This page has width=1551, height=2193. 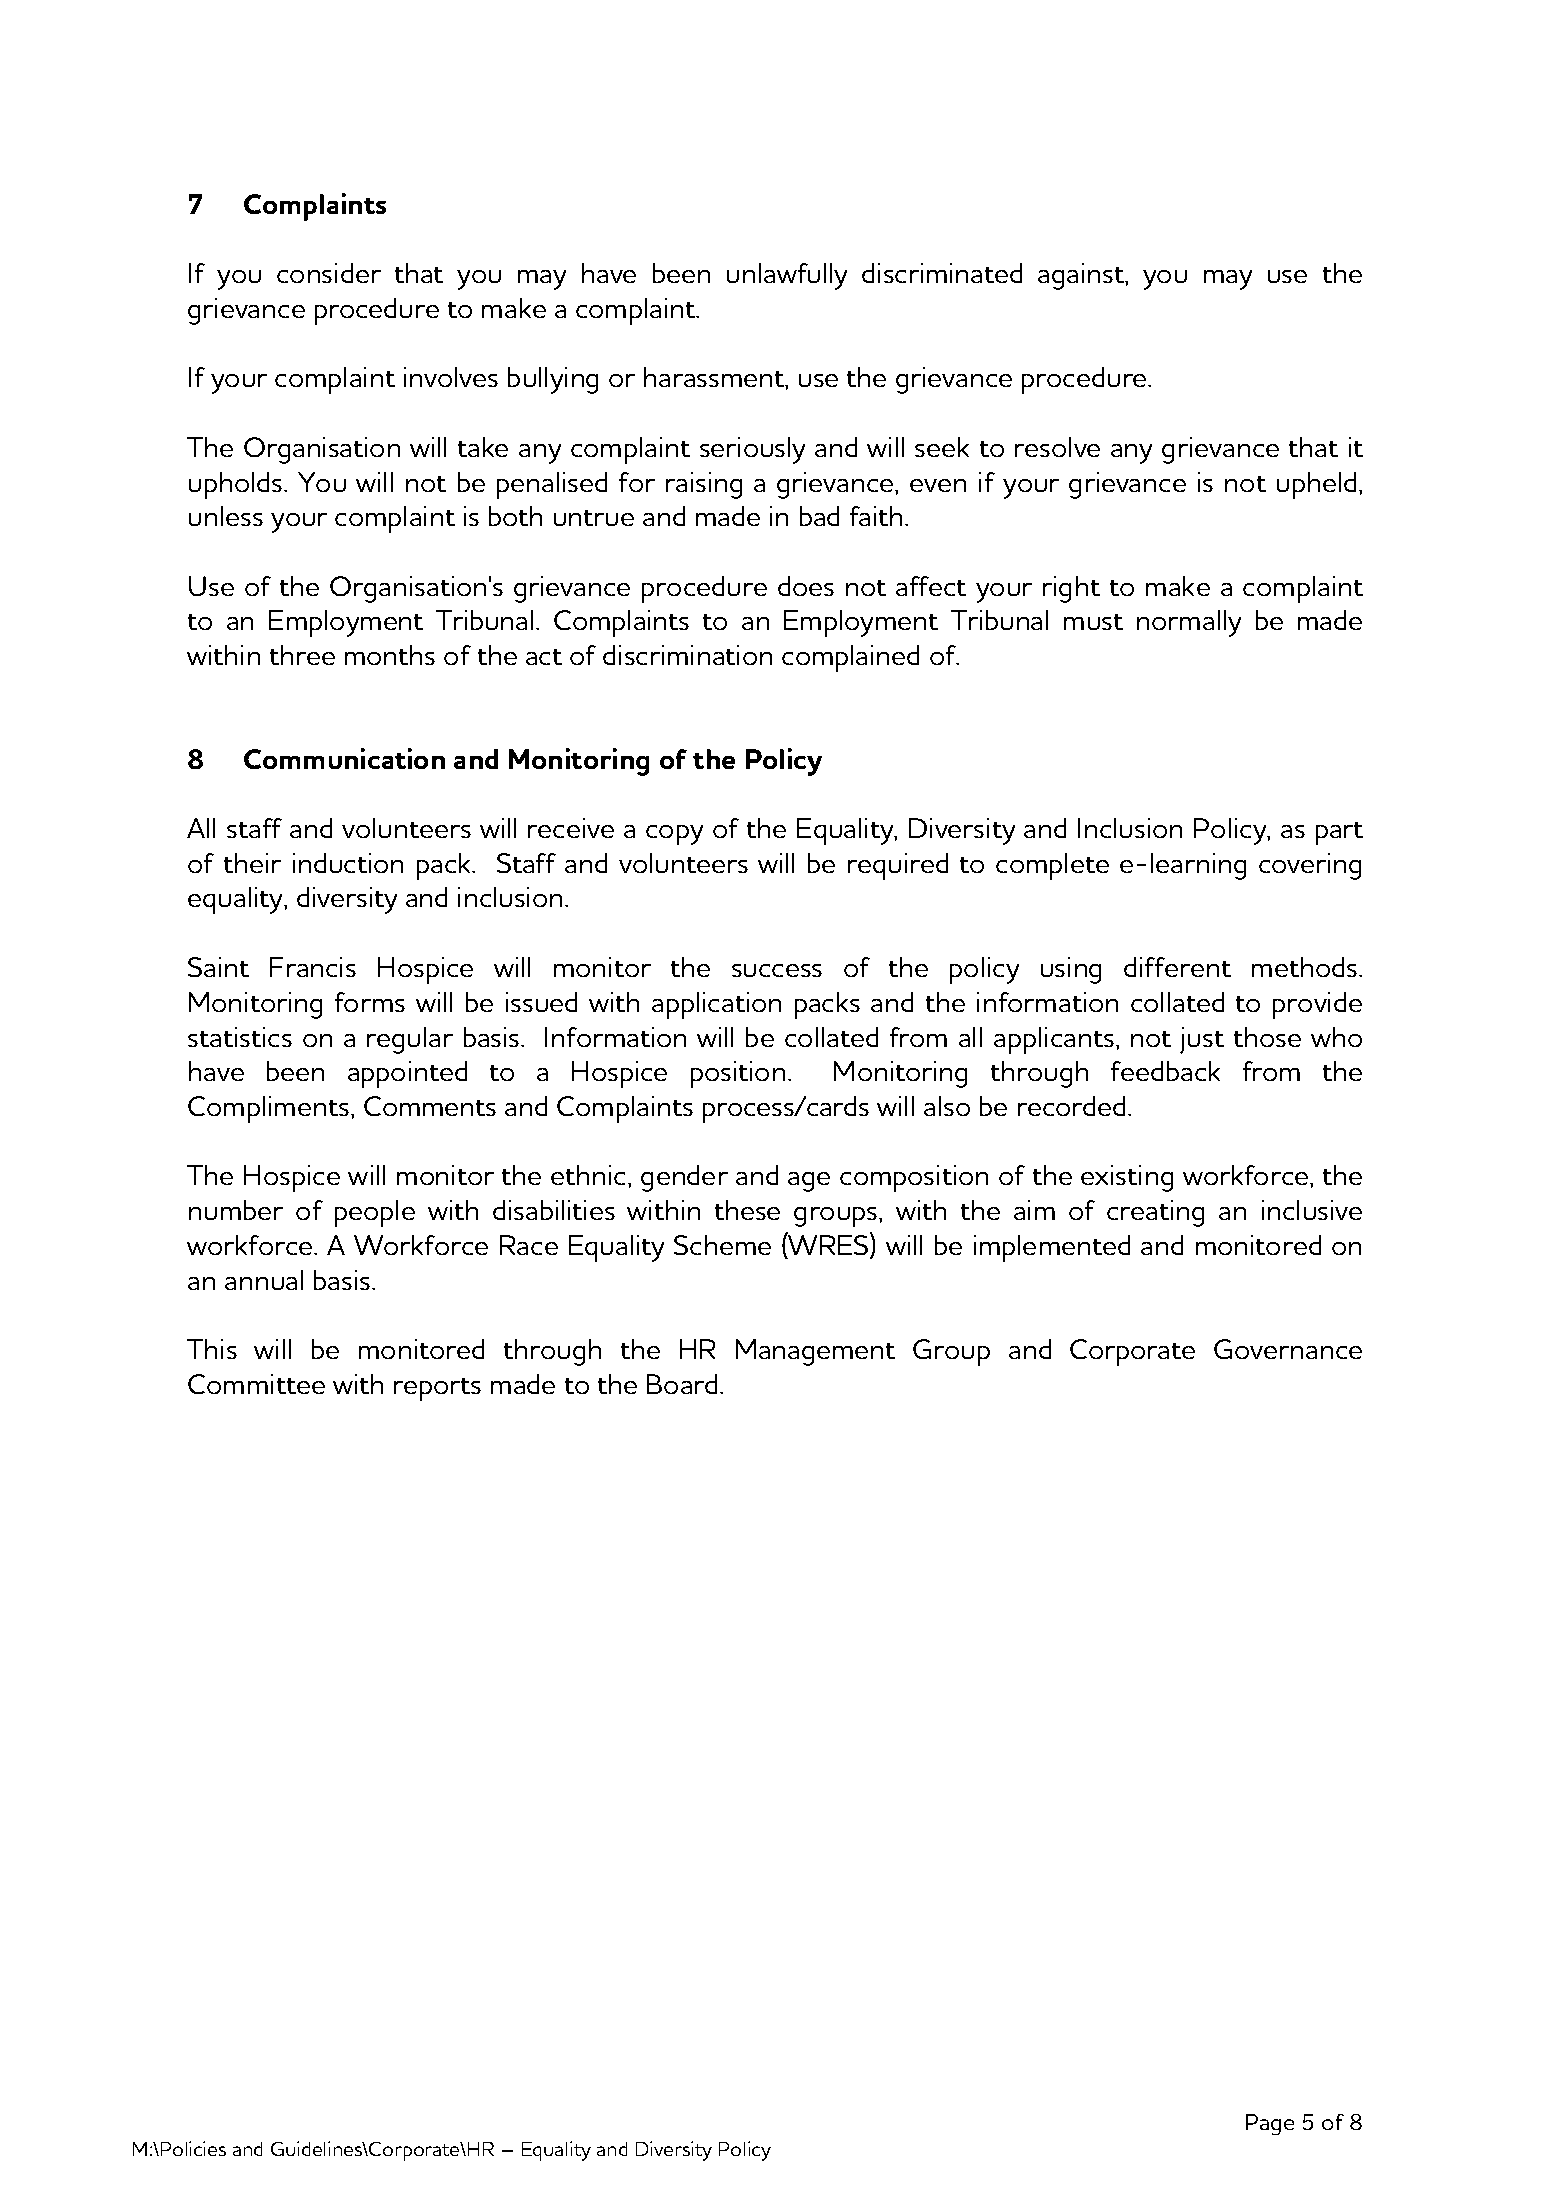 What do you see at coordinates (747, 1210) in the page?
I see `these` at bounding box center [747, 1210].
